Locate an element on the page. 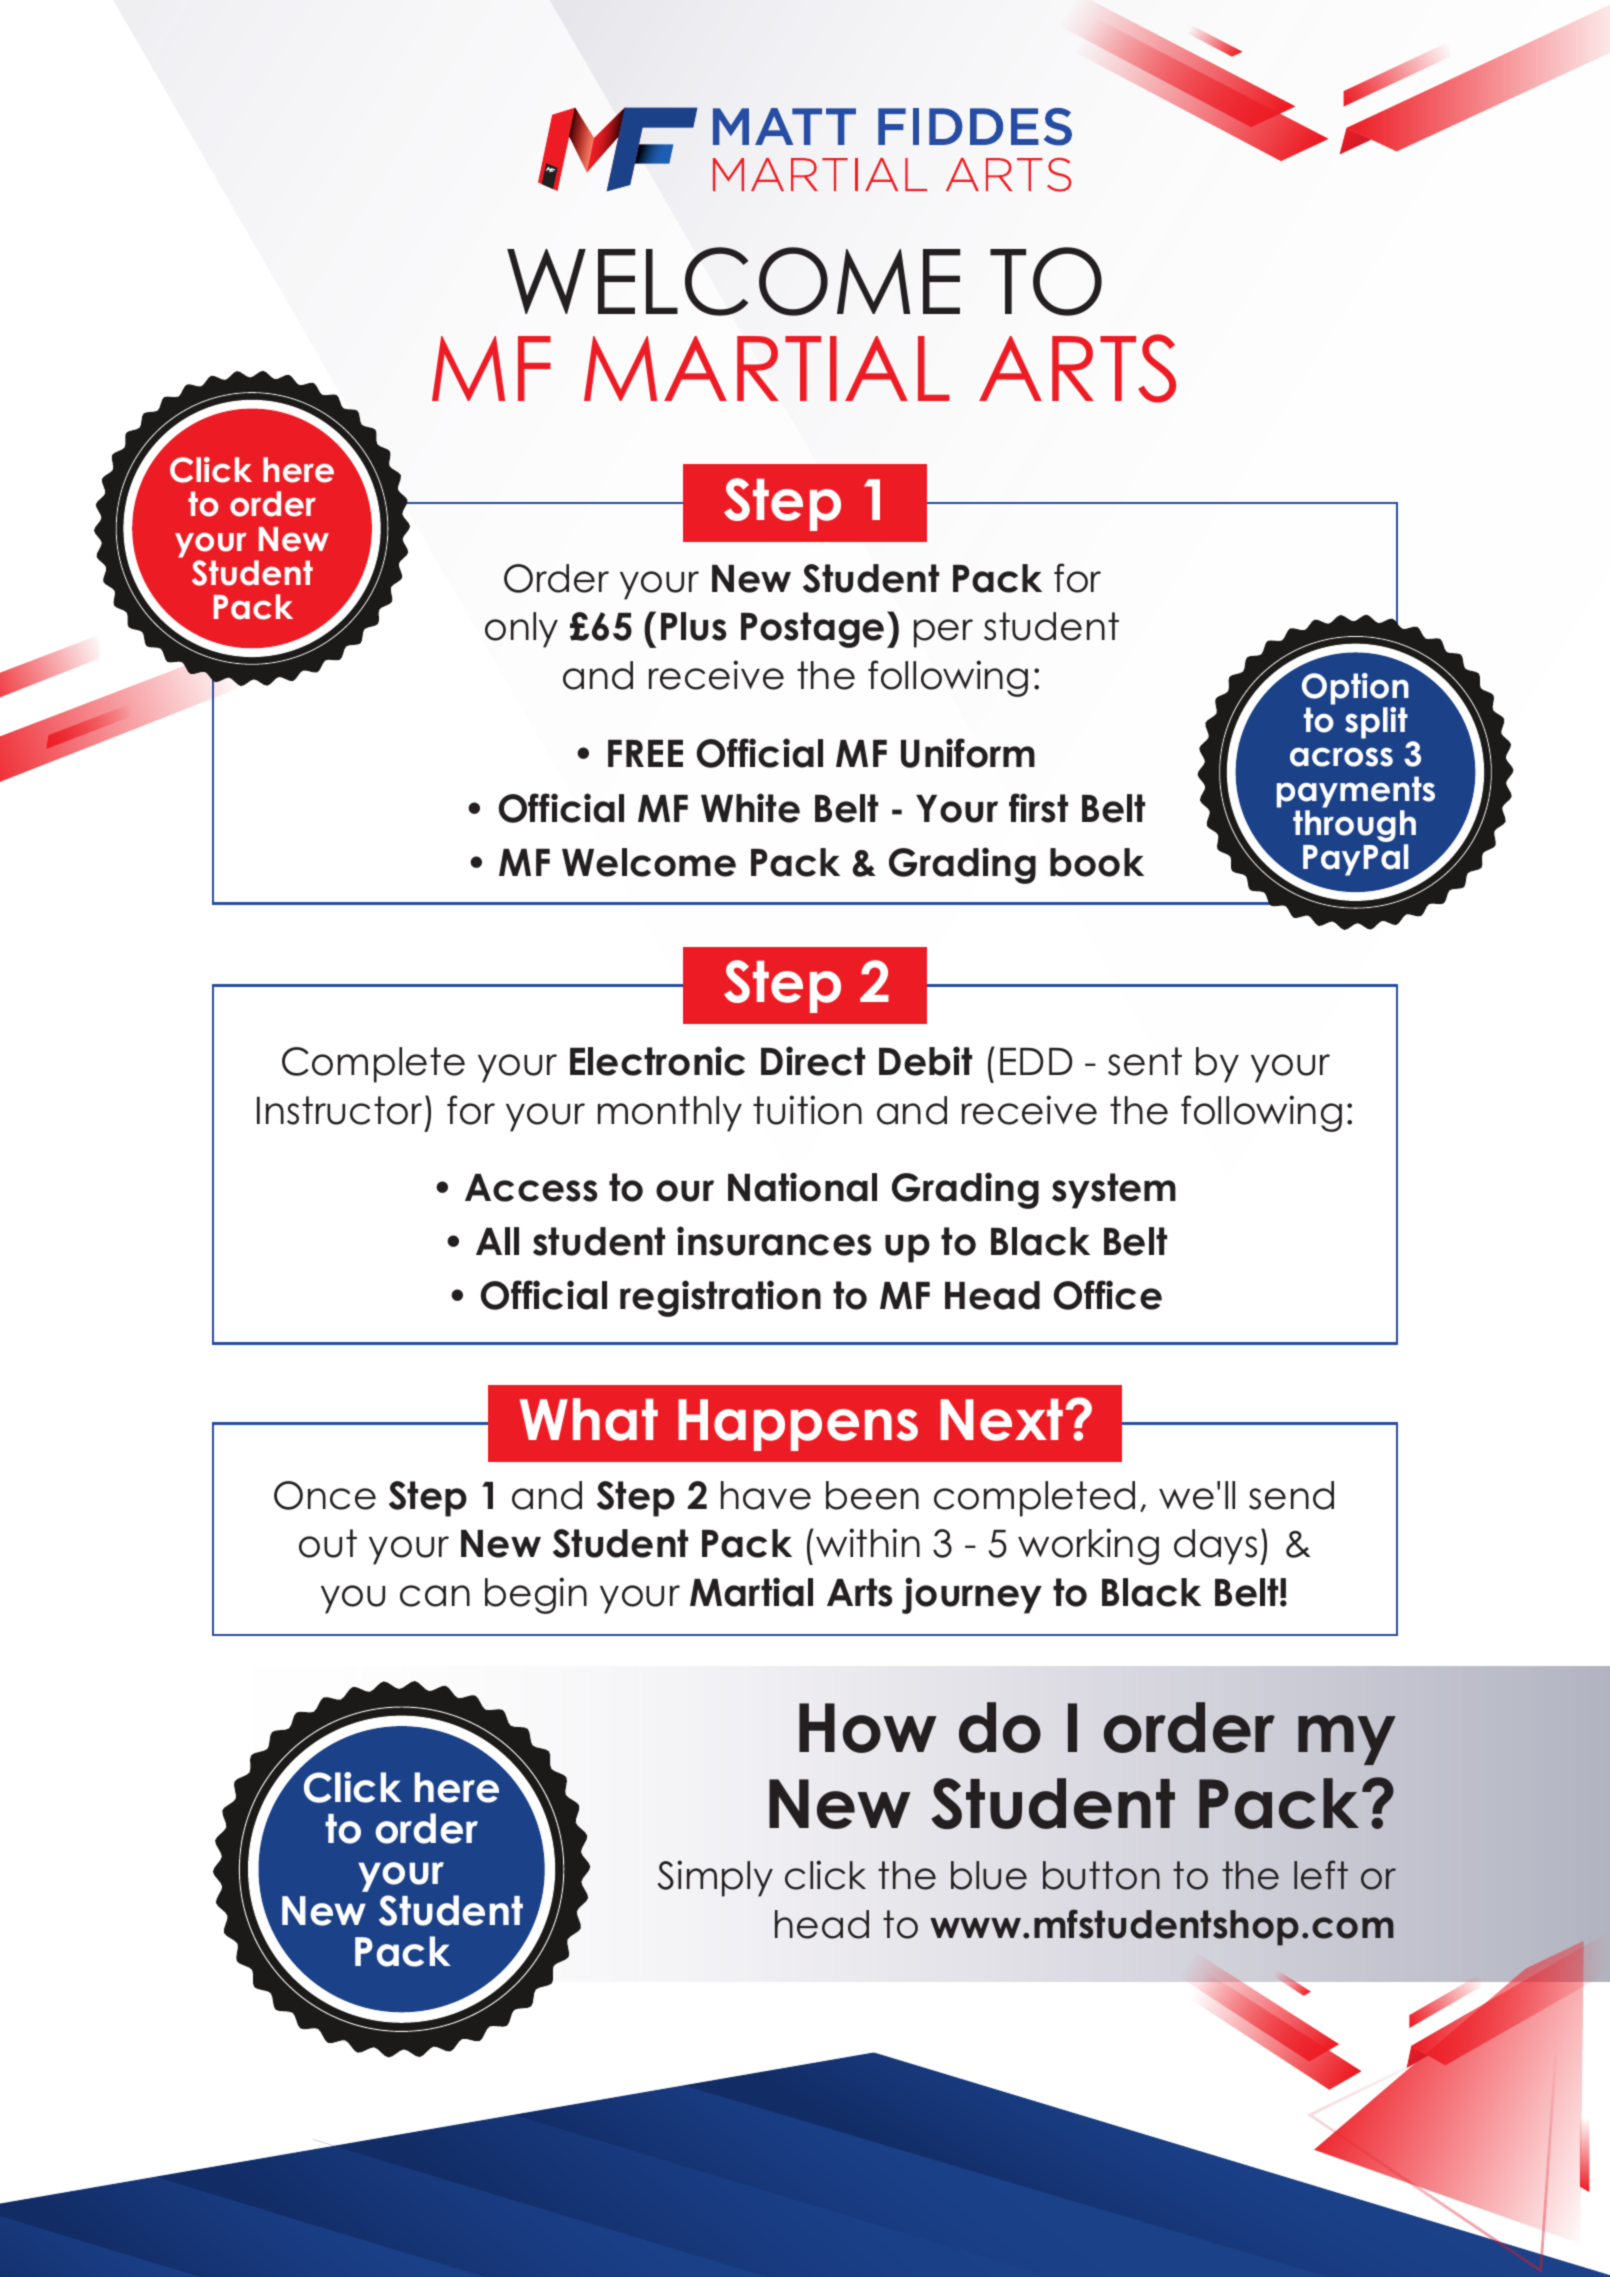 This image has width=1610, height=2277. Simply is located at coordinates (715, 1878).
